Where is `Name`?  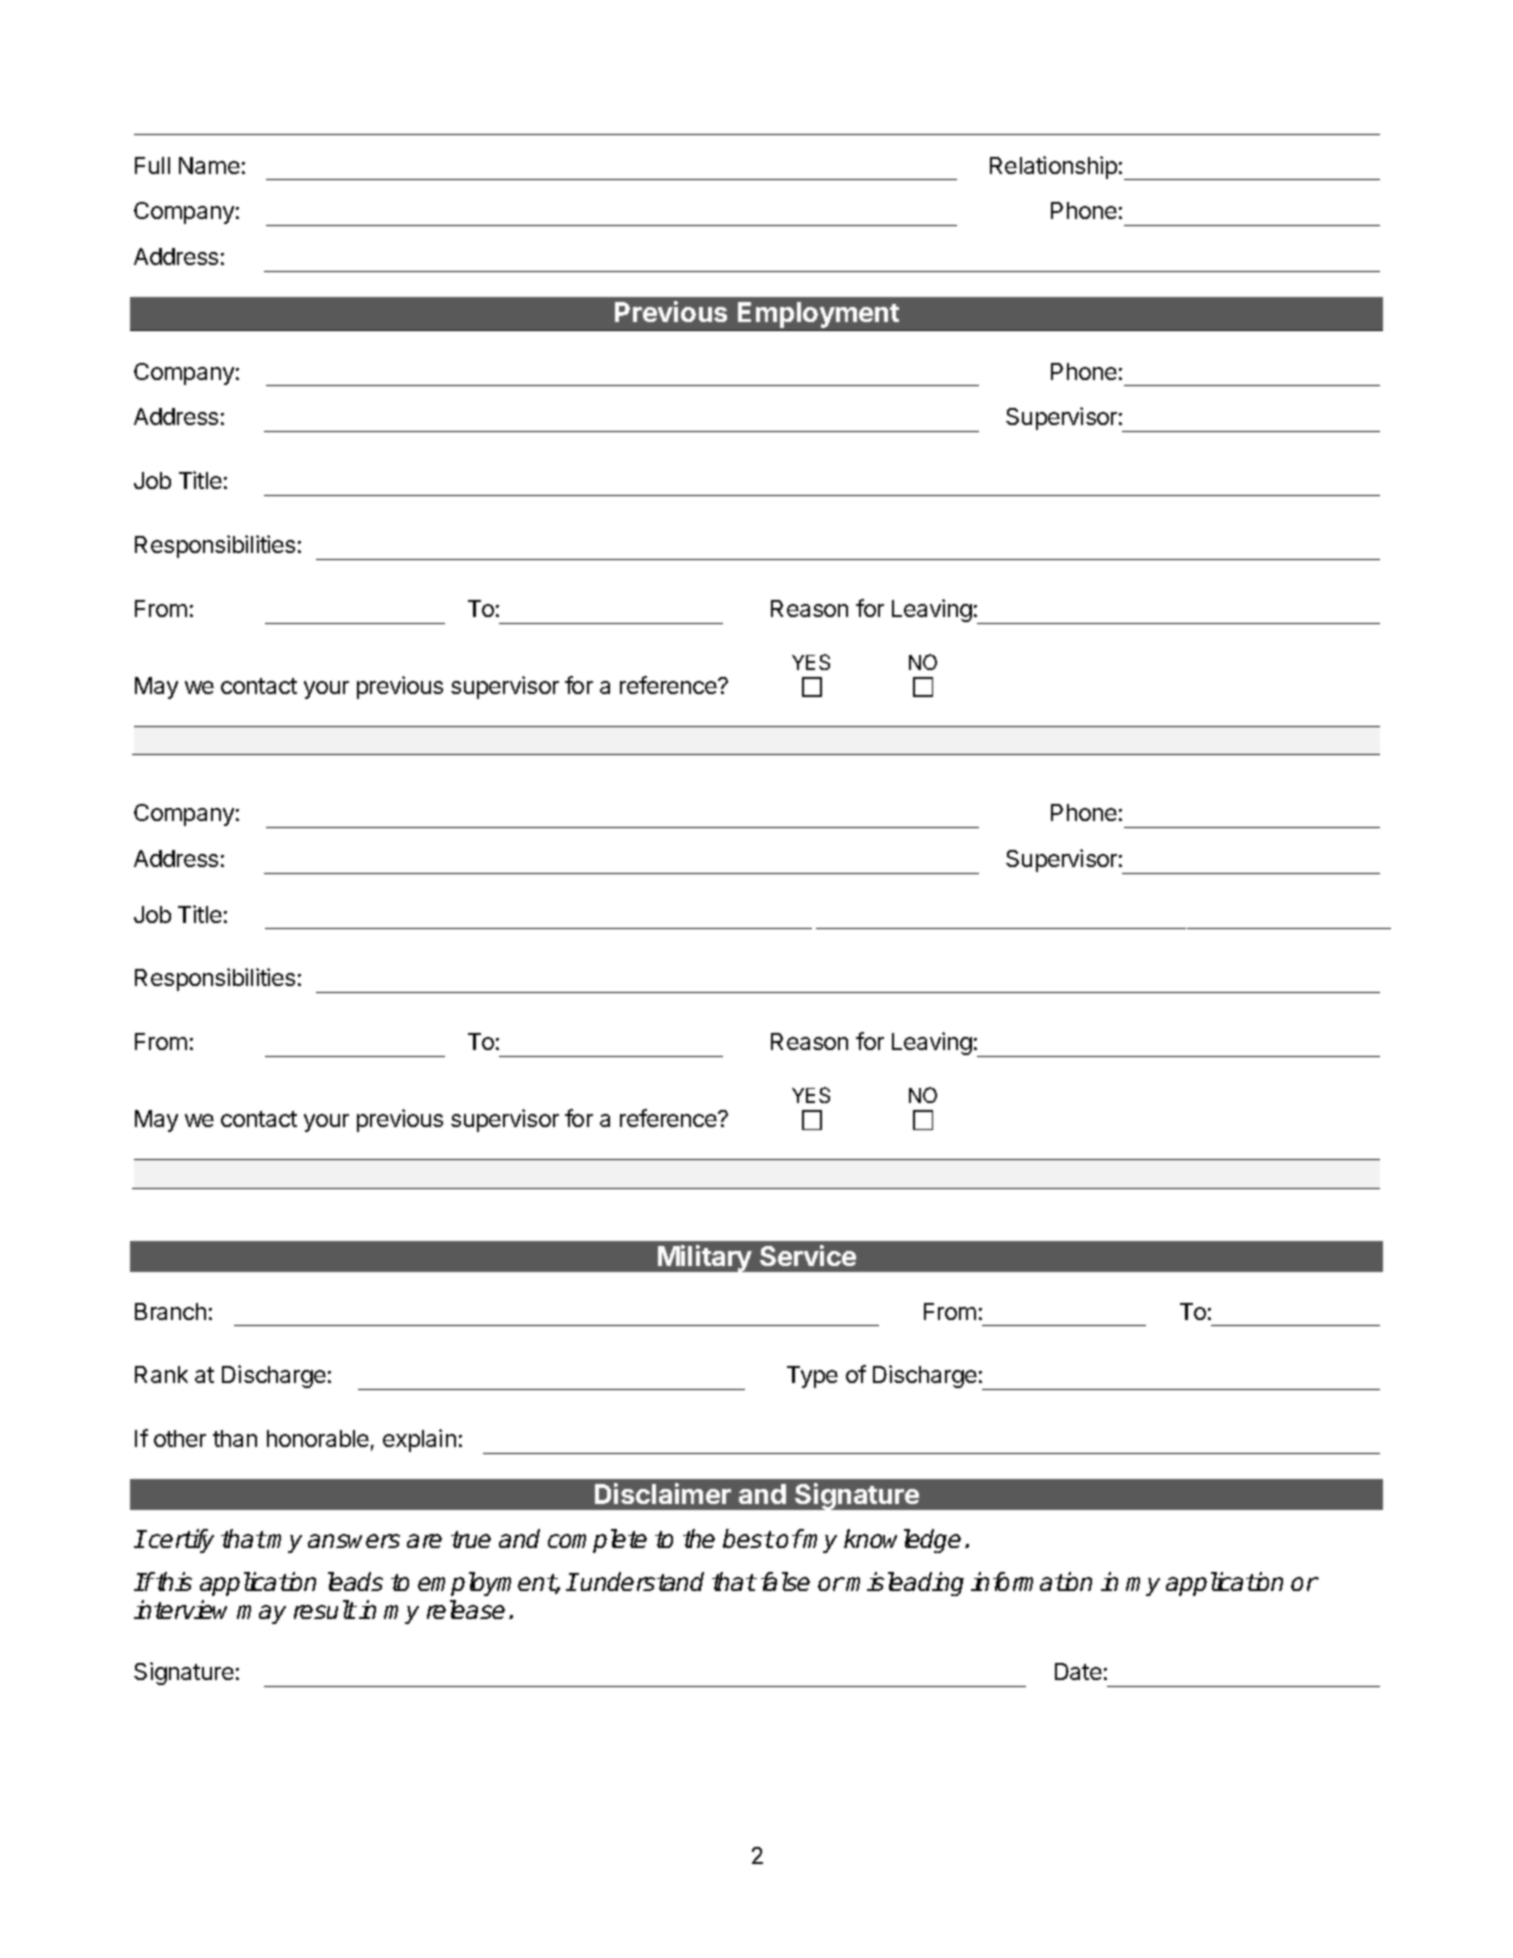
Name is located at coordinates (209, 165).
